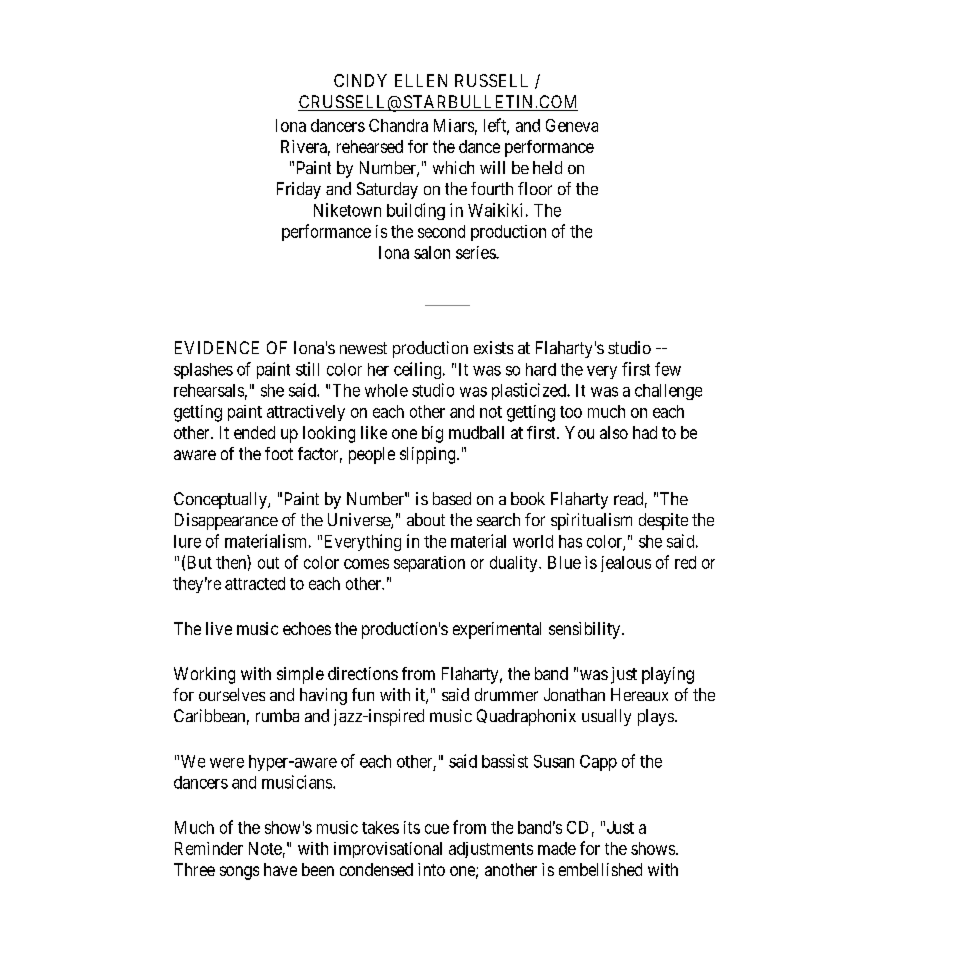 This screenshot has height=958, width=958. I want to click on few, so click(668, 369).
